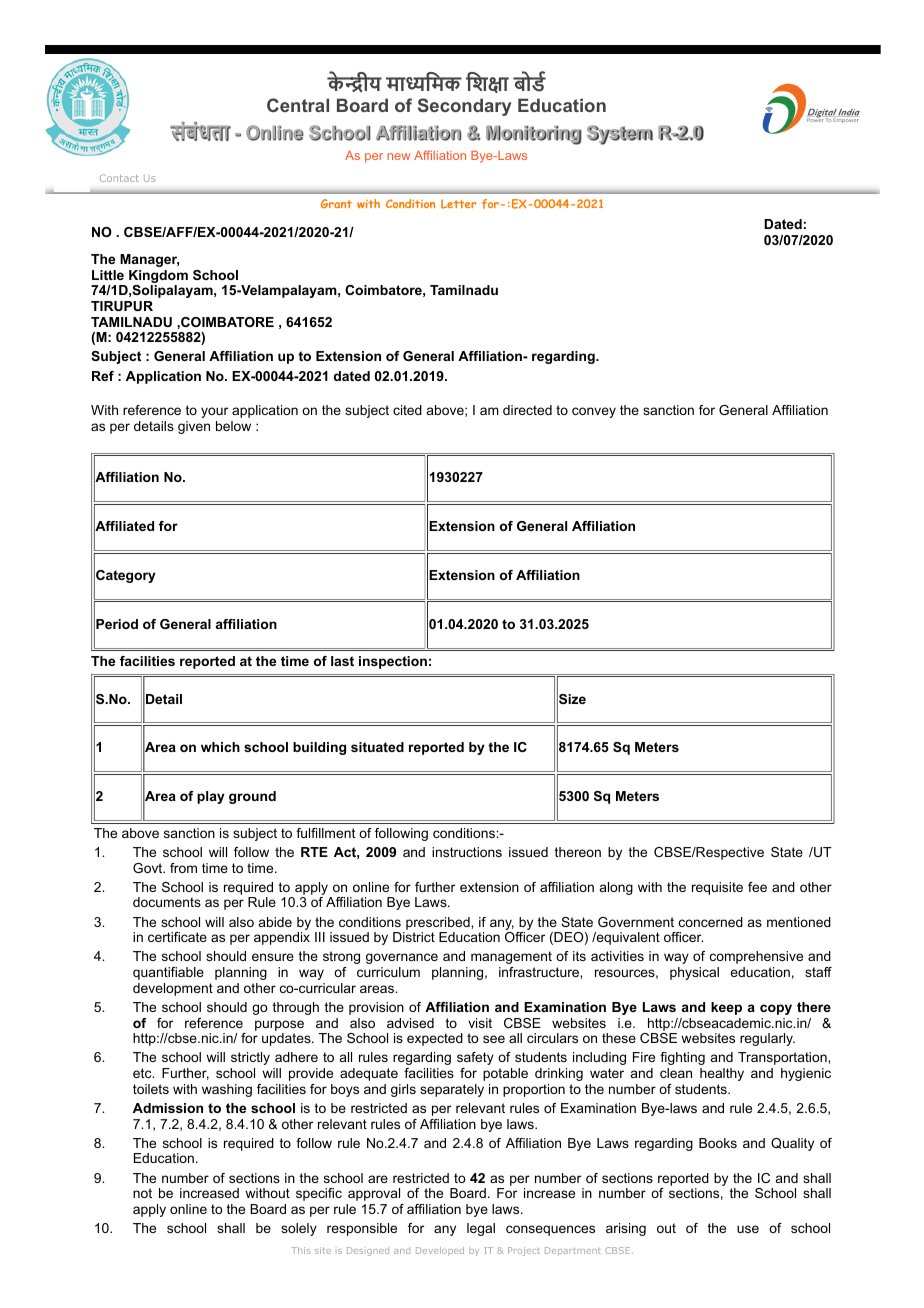  What do you see at coordinates (756, 957) in the screenshot?
I see `comprehensive` at bounding box center [756, 957].
